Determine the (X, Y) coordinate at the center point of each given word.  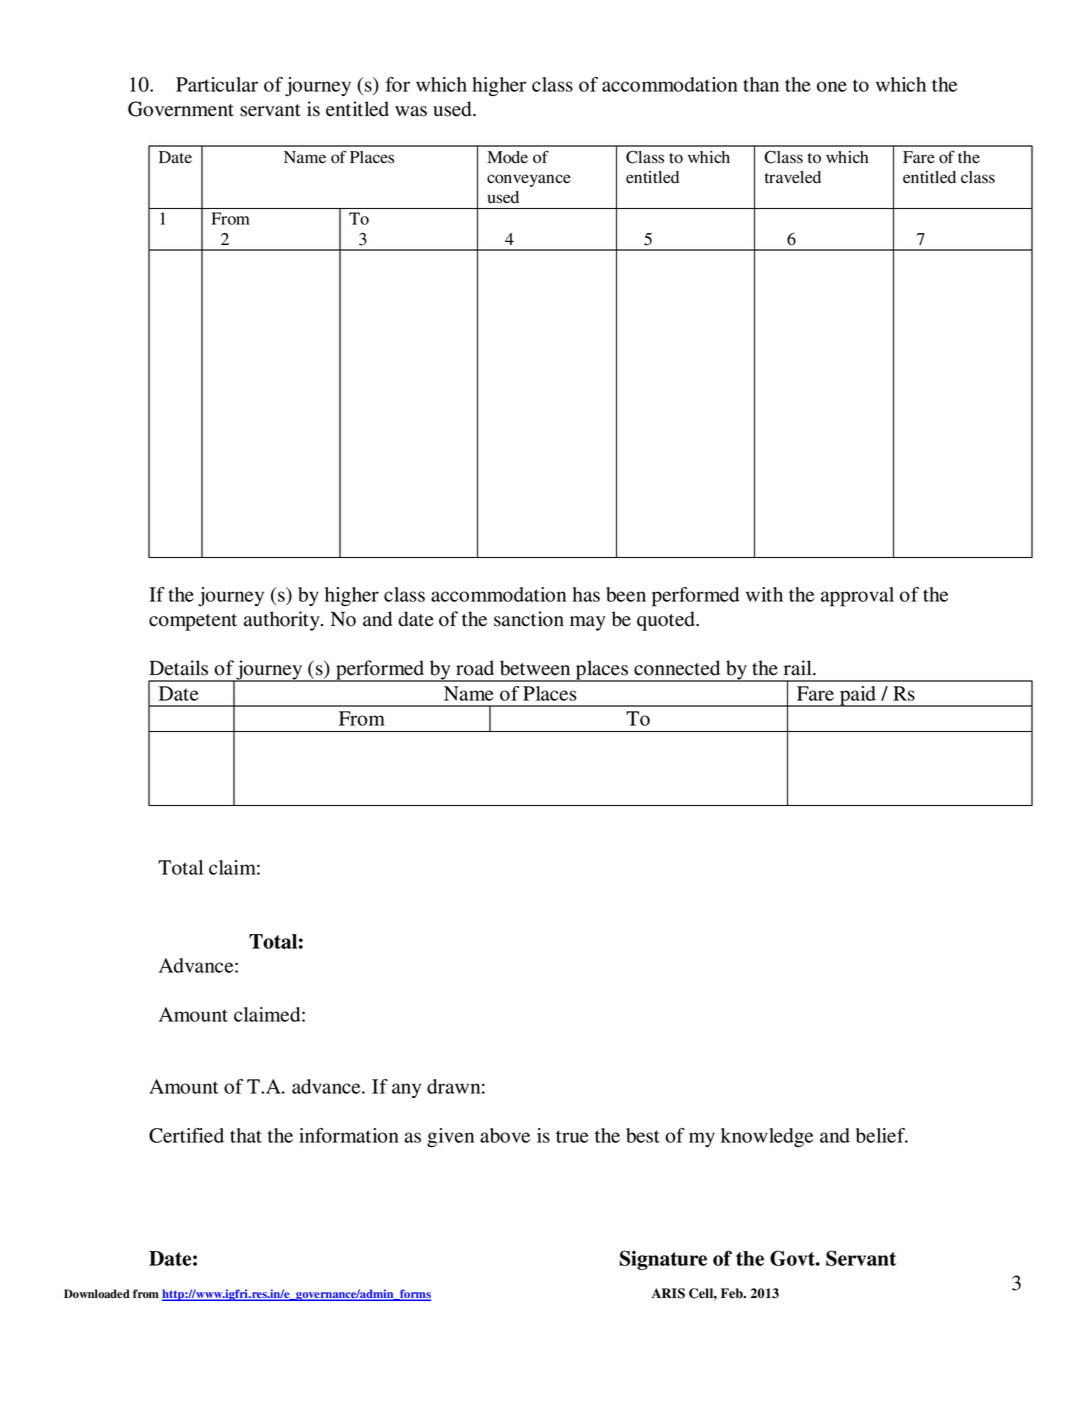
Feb (733, 1293)
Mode (507, 157)
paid (857, 696)
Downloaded (97, 1294)
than (761, 84)
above (505, 1135)
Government (181, 109)
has (586, 594)
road (475, 668)
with (764, 594)
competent (193, 622)
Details (178, 668)
